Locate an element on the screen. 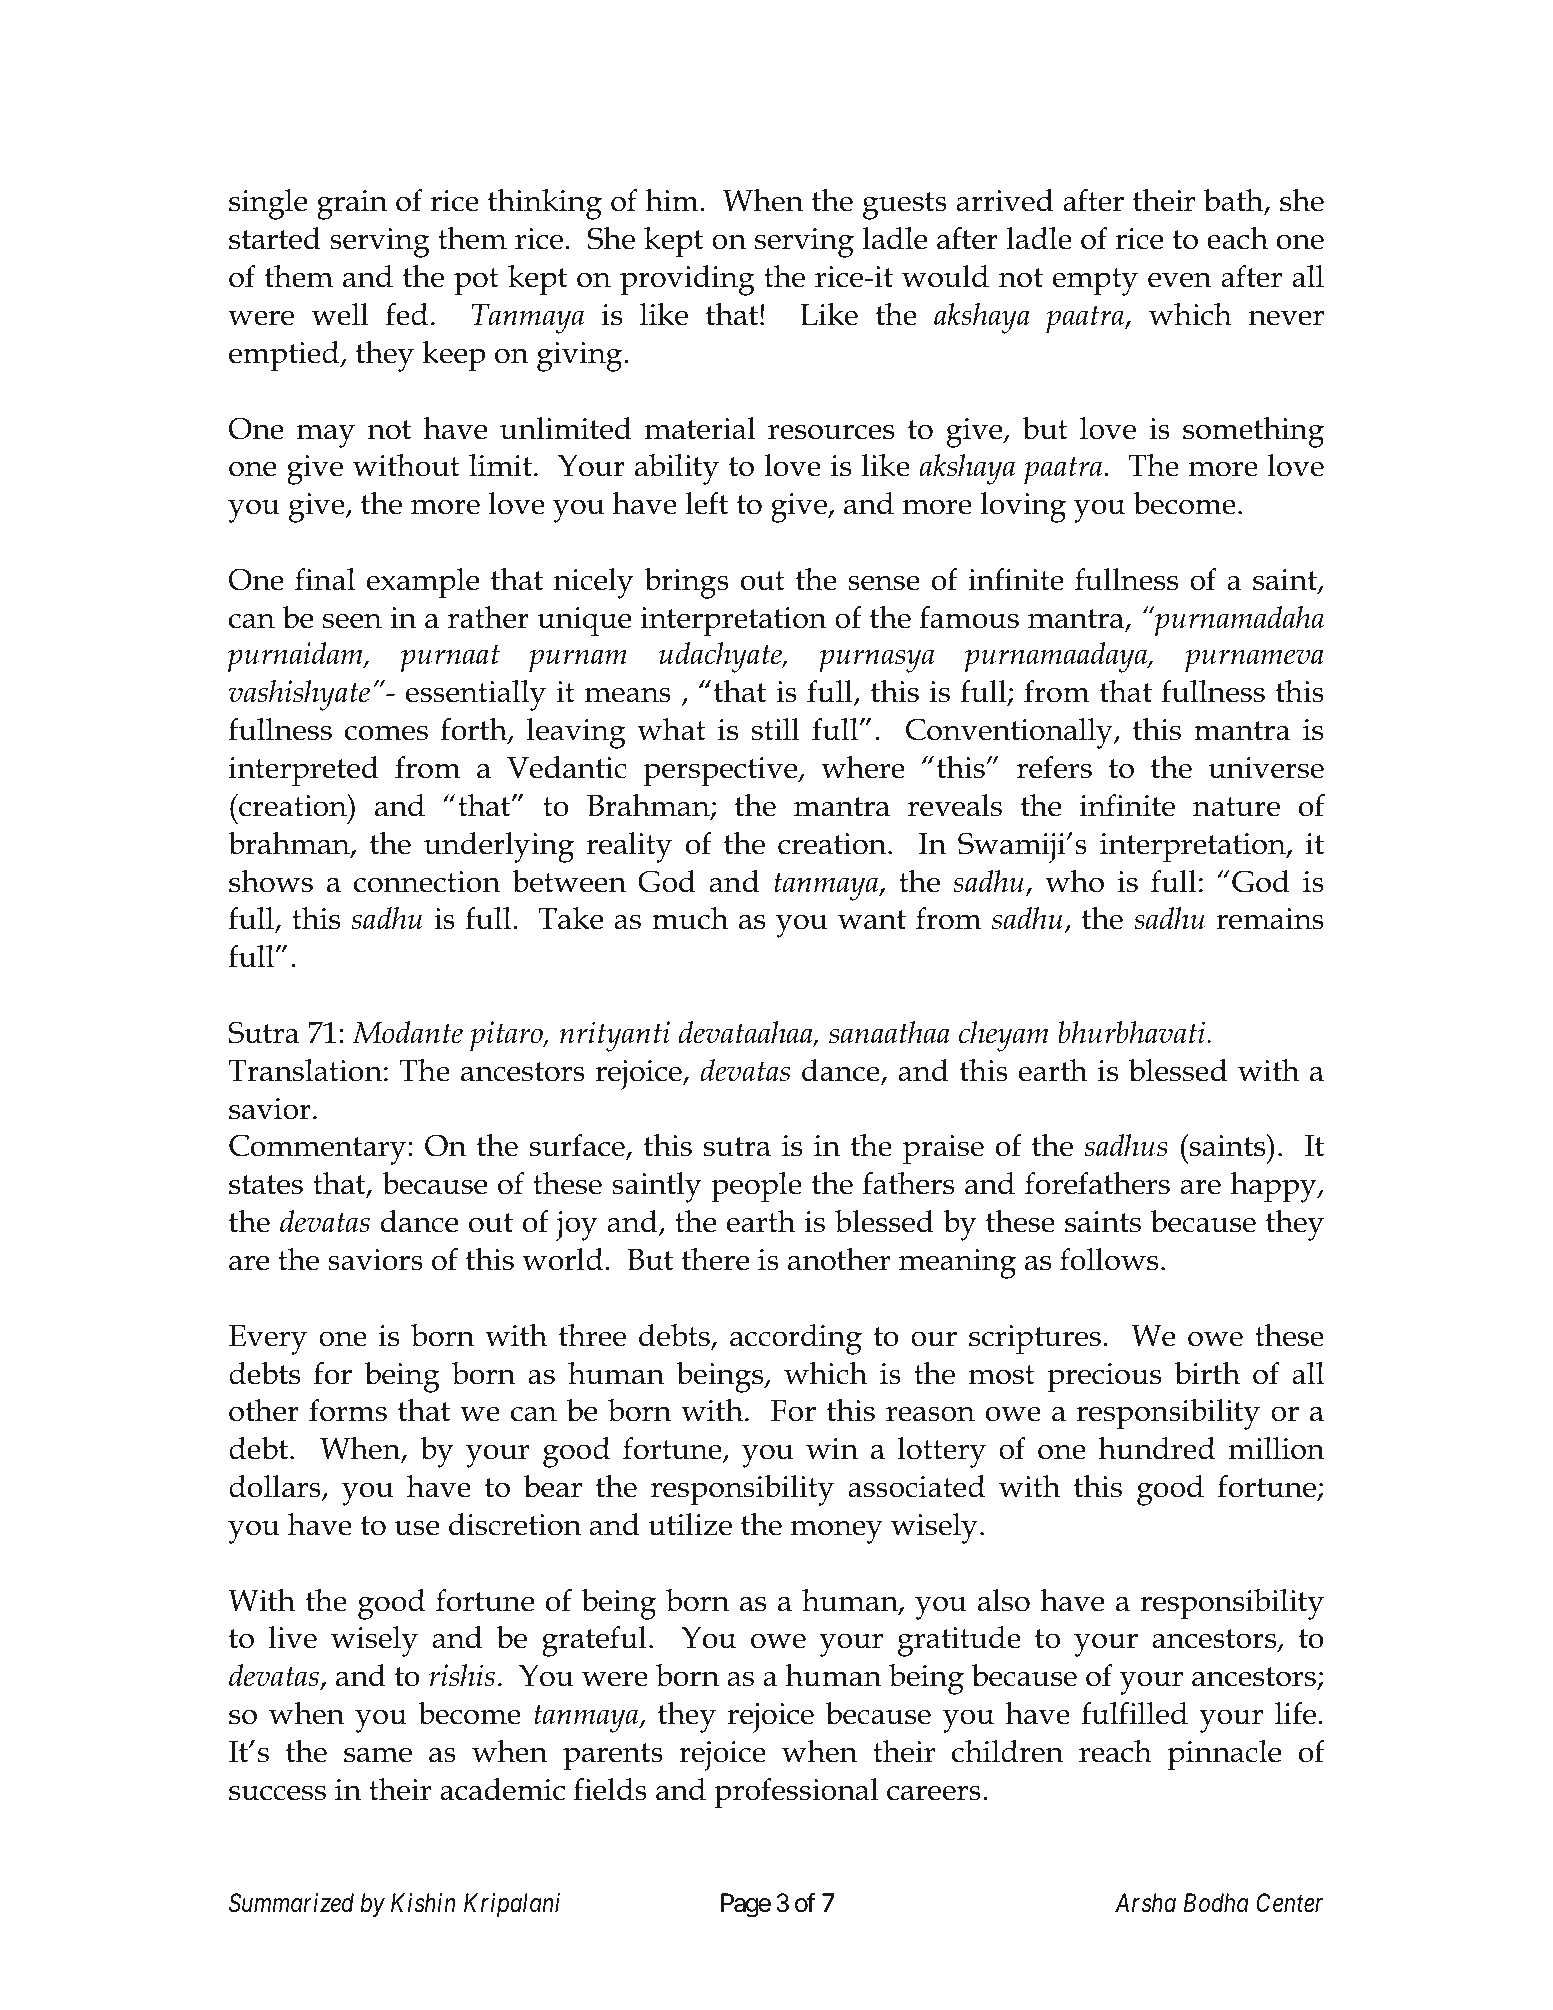 The width and height of the screenshot is (1553, 2010). providing is located at coordinates (687, 280).
